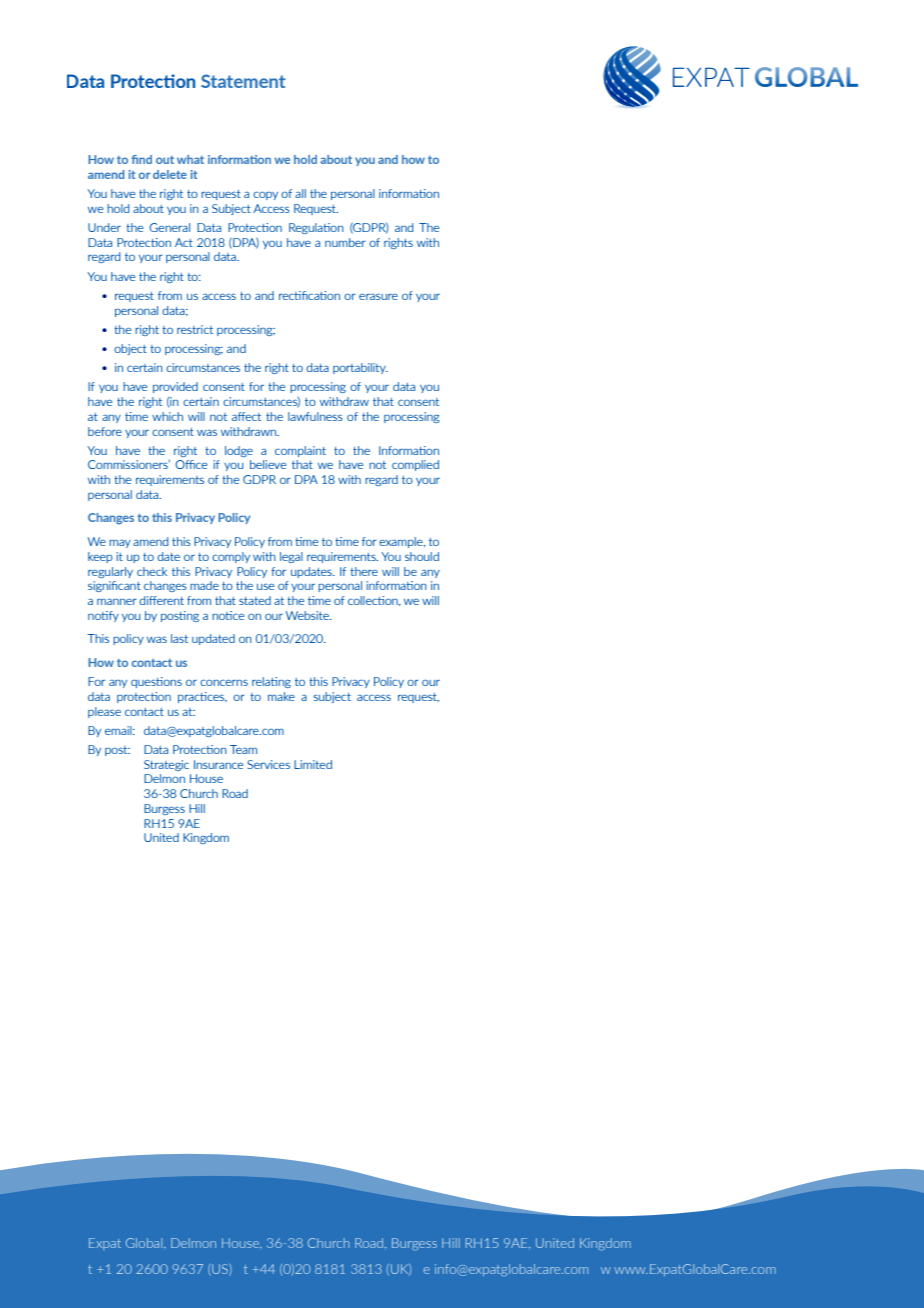  I want to click on complied, so click(415, 465).
